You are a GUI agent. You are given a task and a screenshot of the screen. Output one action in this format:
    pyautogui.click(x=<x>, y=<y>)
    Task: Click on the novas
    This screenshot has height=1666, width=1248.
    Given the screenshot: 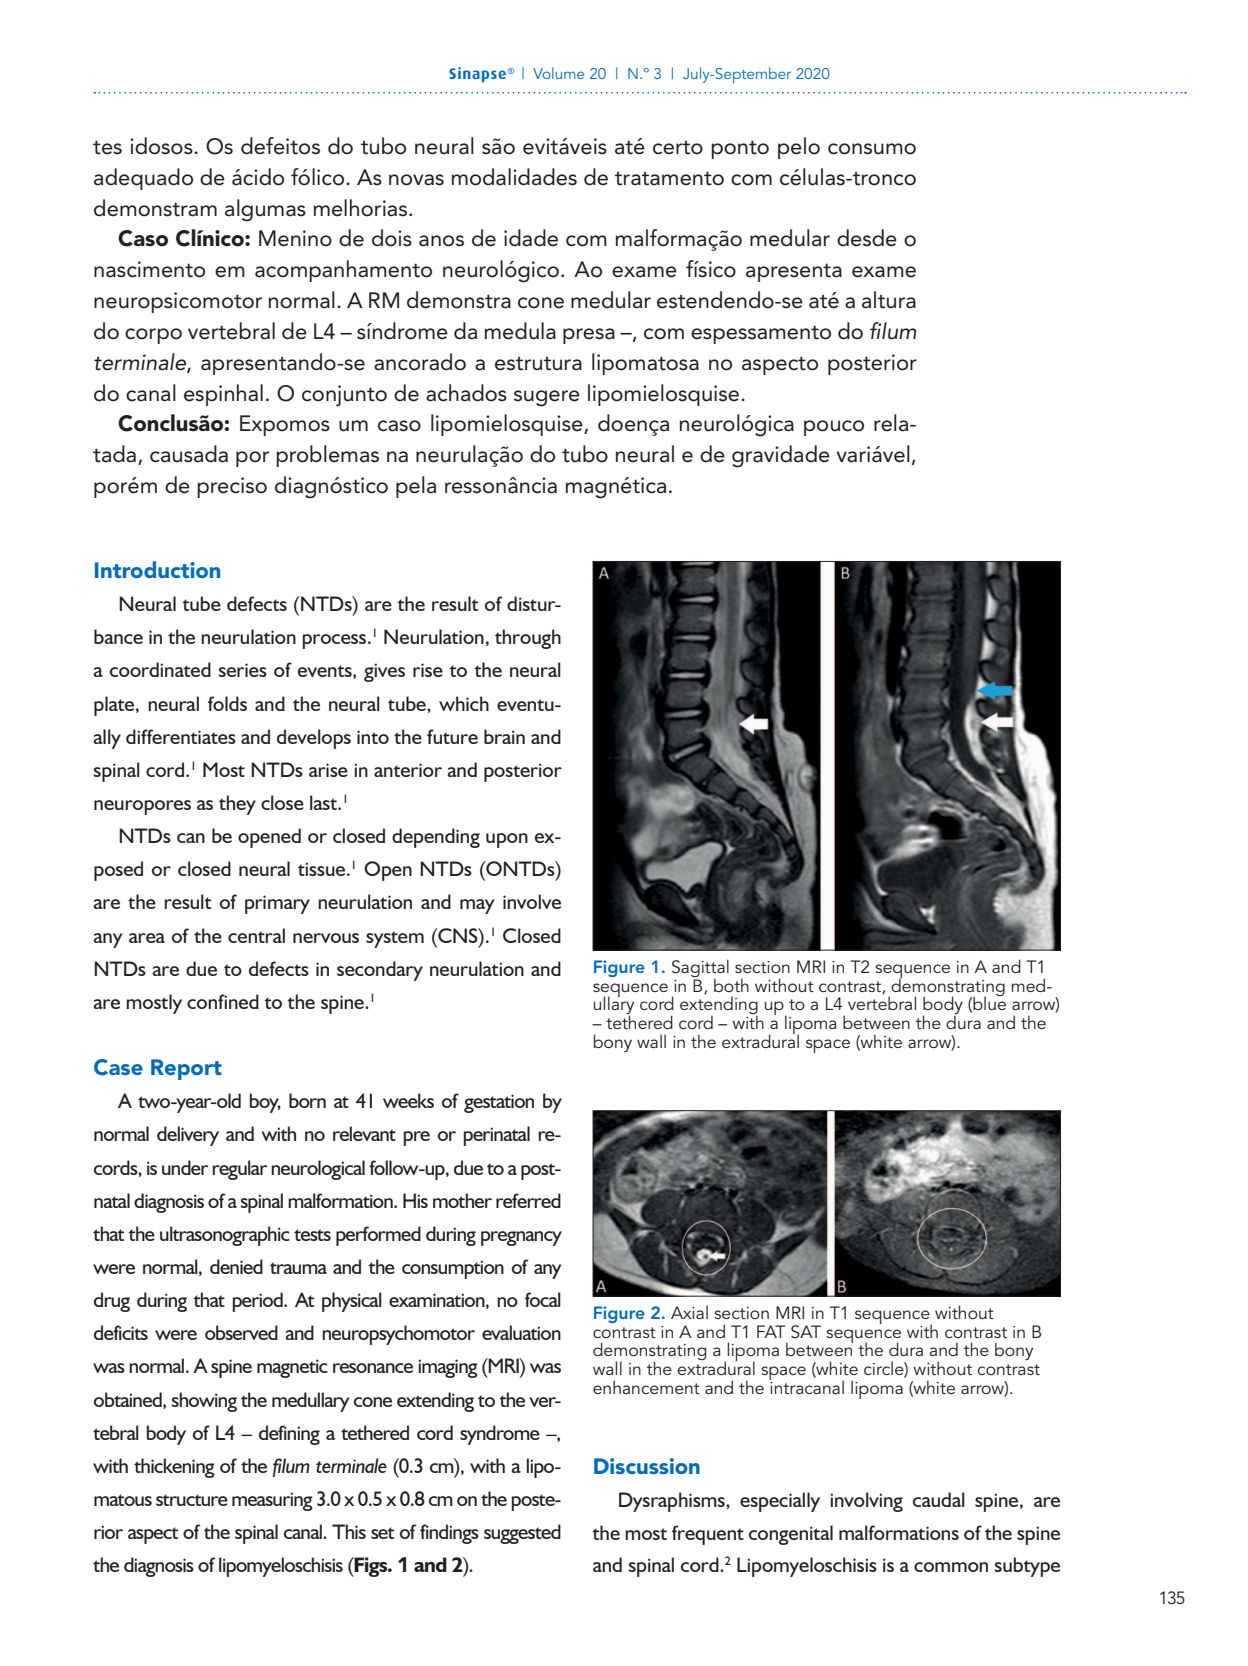 What is the action you would take?
    pyautogui.click(x=416, y=180)
